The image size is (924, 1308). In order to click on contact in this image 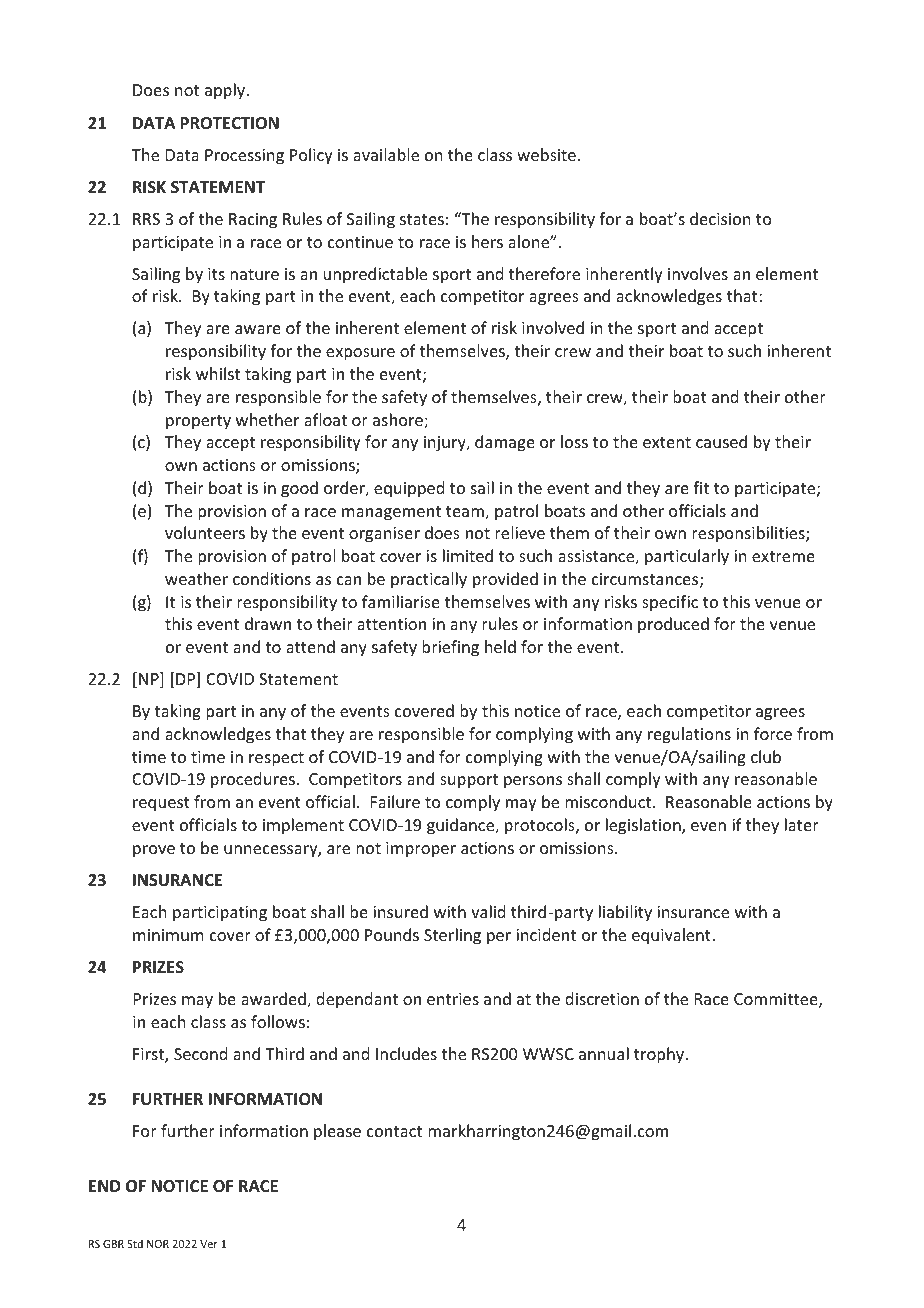, I will do `click(394, 1131)`.
